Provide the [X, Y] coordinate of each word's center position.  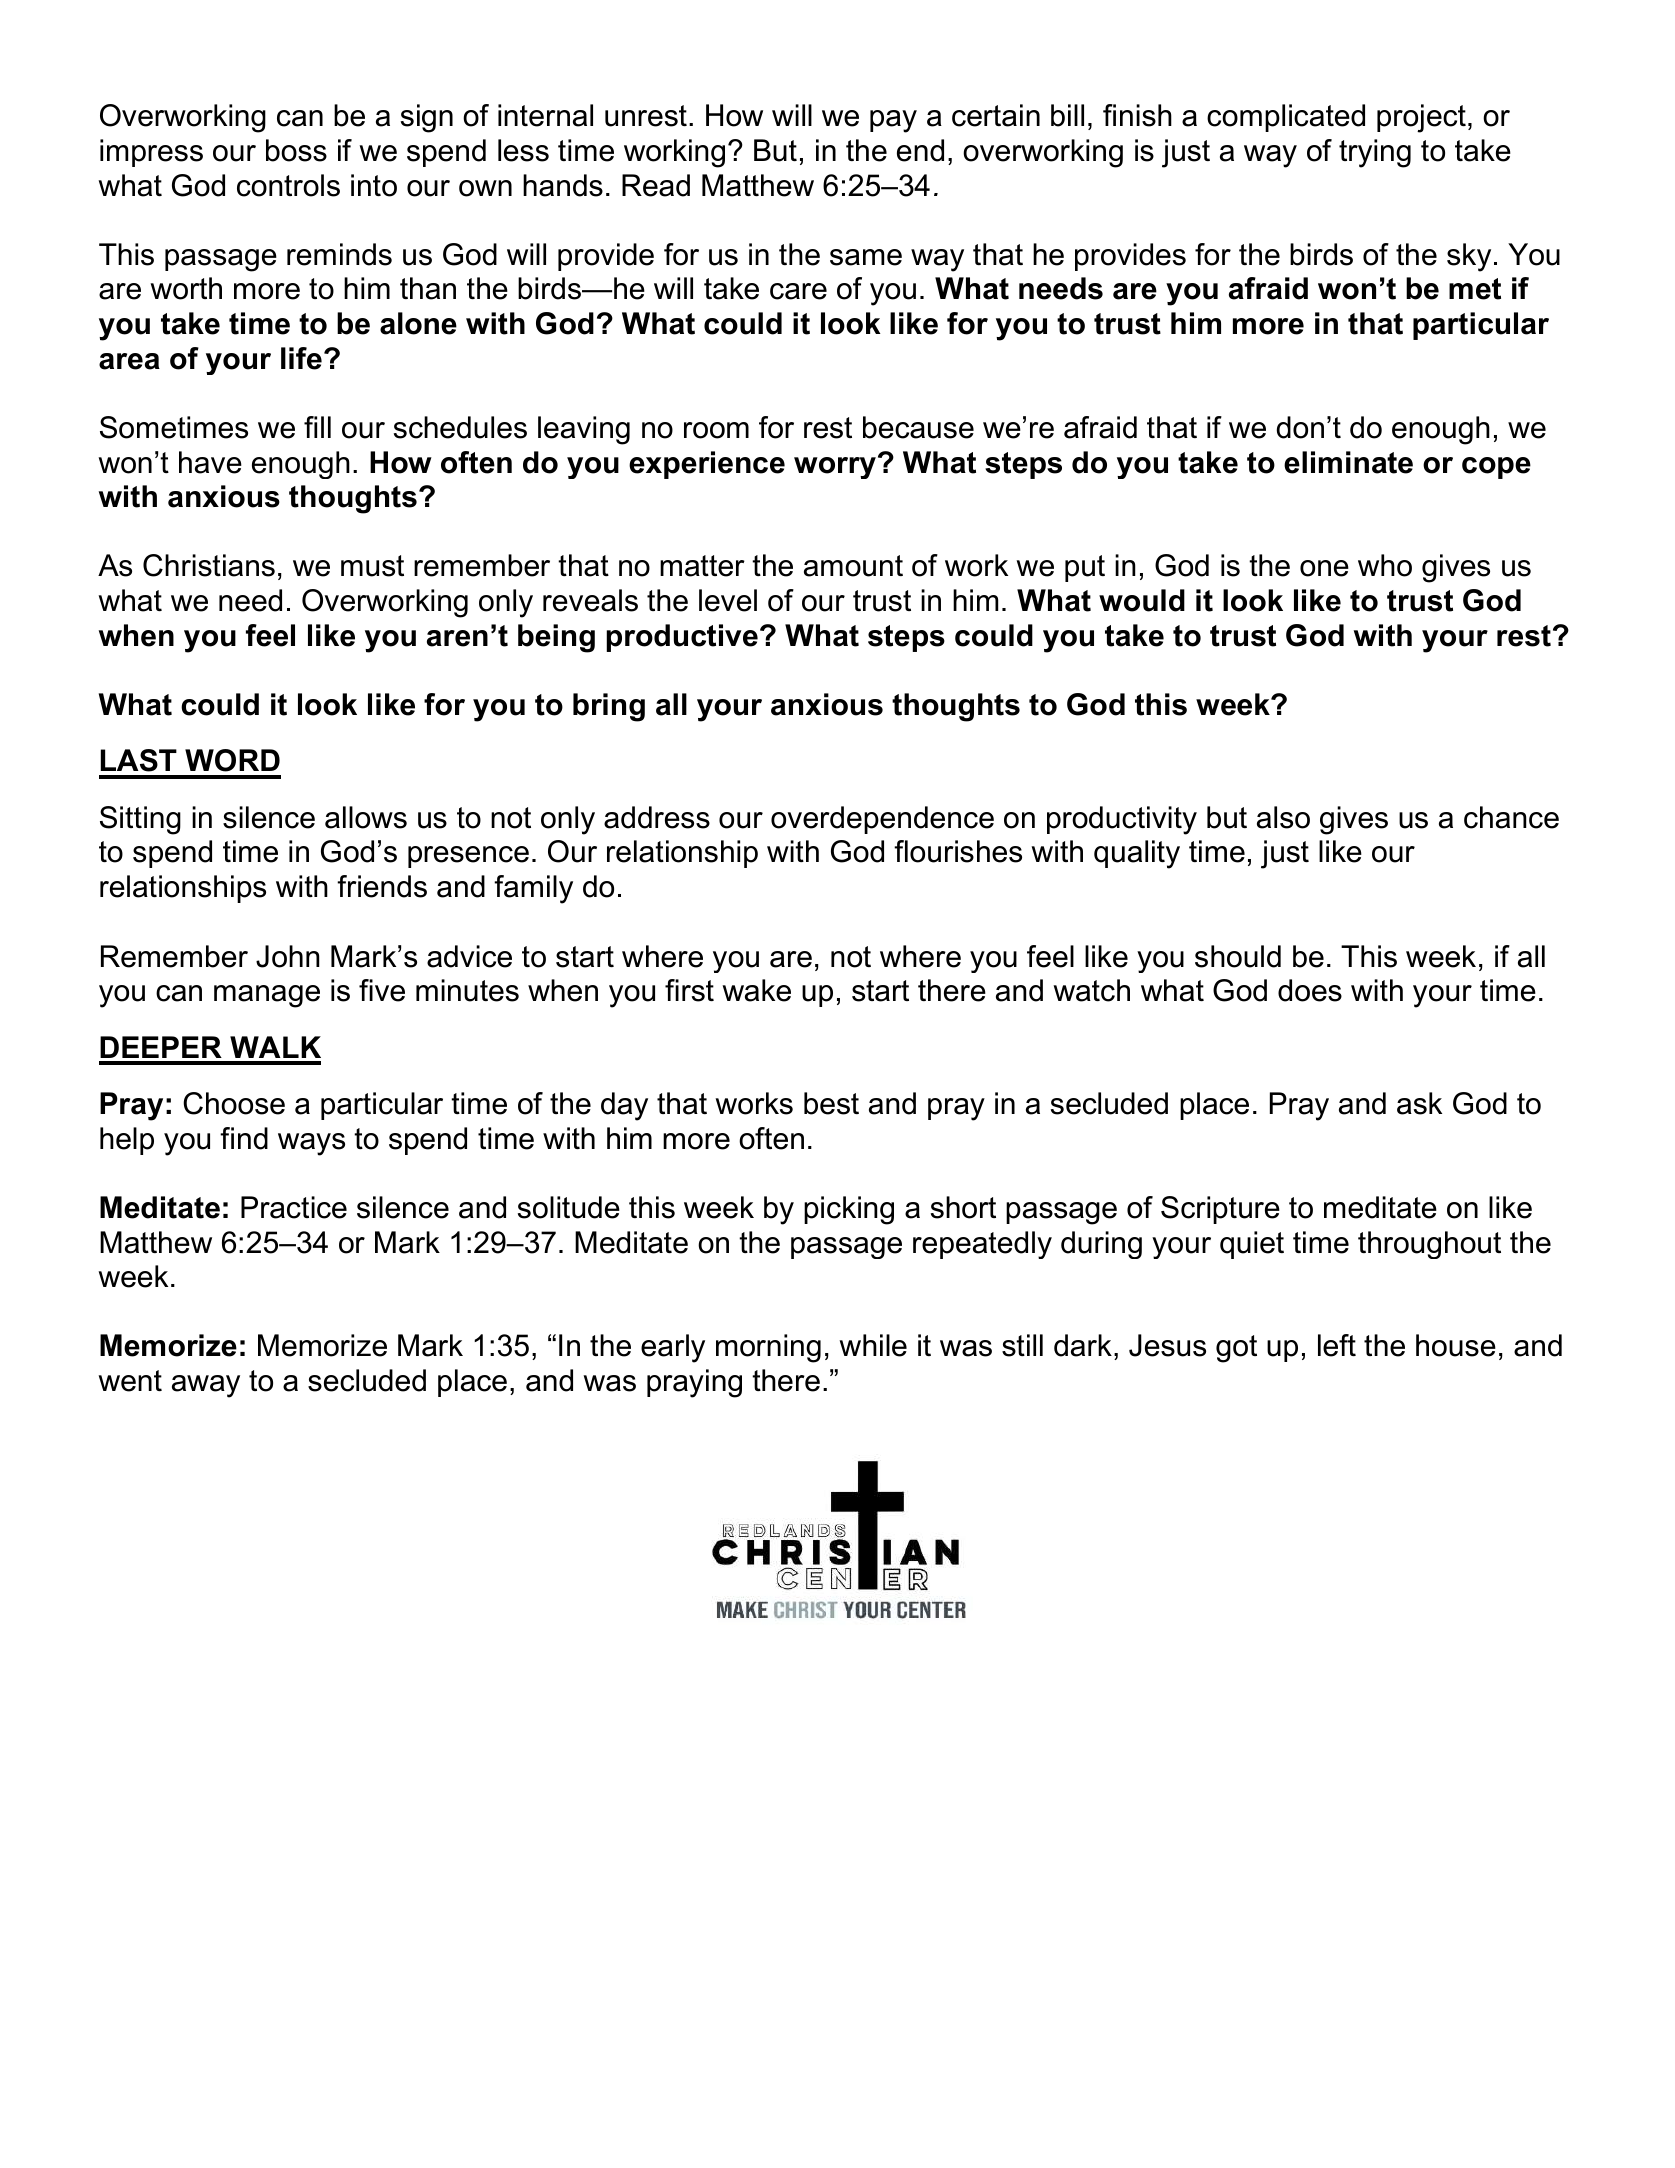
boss [296, 150]
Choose [234, 1103]
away [206, 1386]
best [831, 1103]
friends [382, 886]
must [372, 566]
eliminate [1348, 462]
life [301, 358]
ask [1419, 1103]
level [728, 600]
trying [1375, 153]
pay [893, 121]
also [1283, 817]
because [918, 427]
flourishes [958, 851]
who [1385, 565]
